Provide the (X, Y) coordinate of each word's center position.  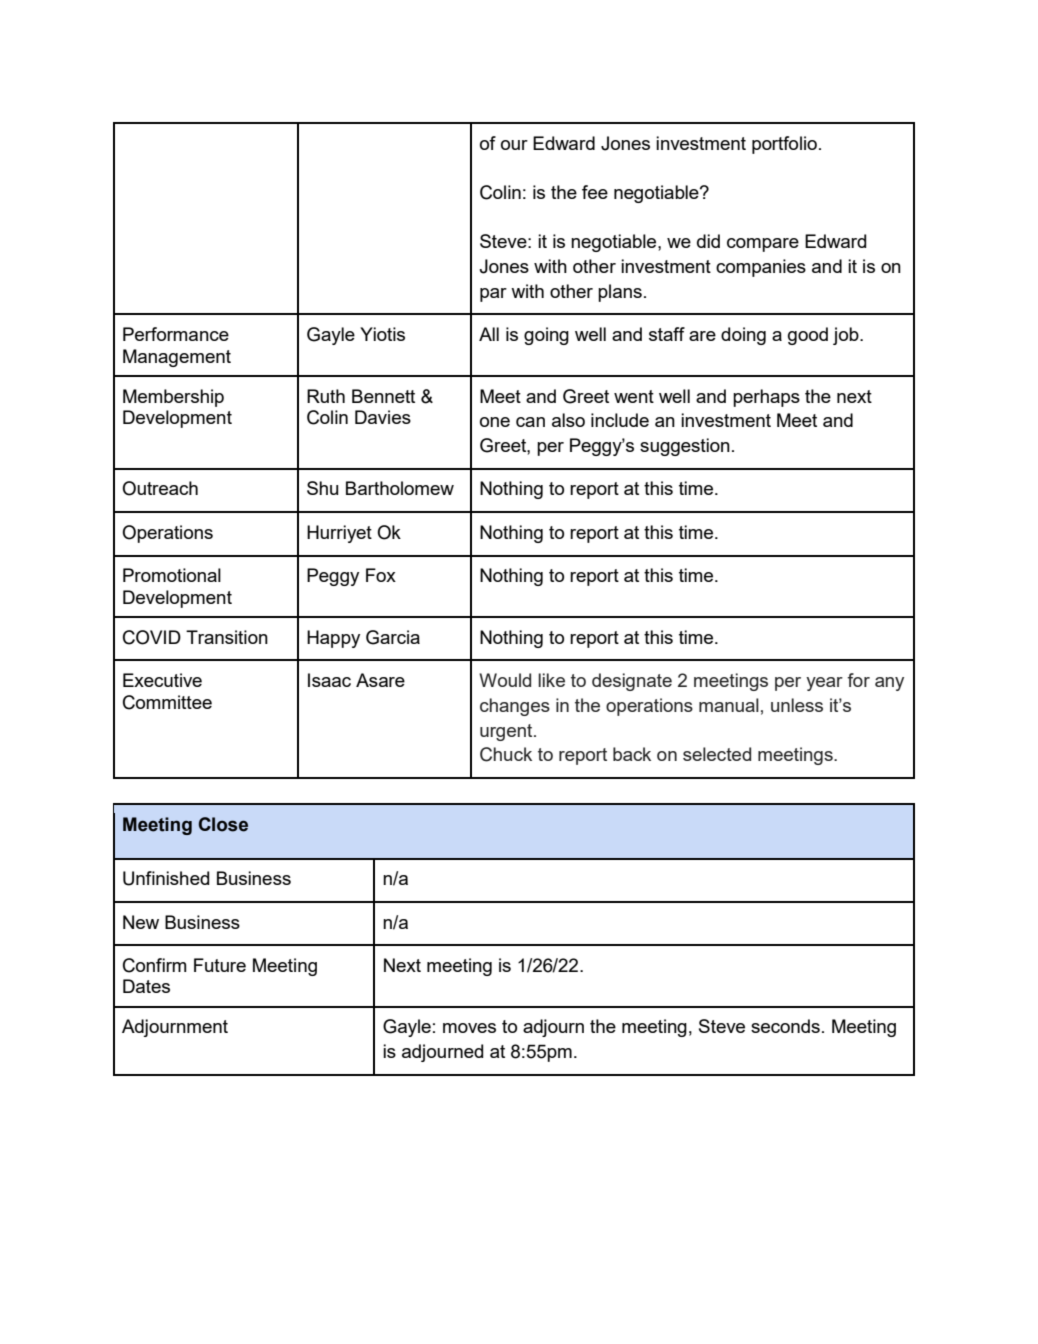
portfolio (784, 145)
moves (469, 1028)
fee (595, 192)
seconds (785, 1026)
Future (220, 965)
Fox (381, 575)
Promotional (172, 575)
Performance (176, 334)
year (824, 684)
